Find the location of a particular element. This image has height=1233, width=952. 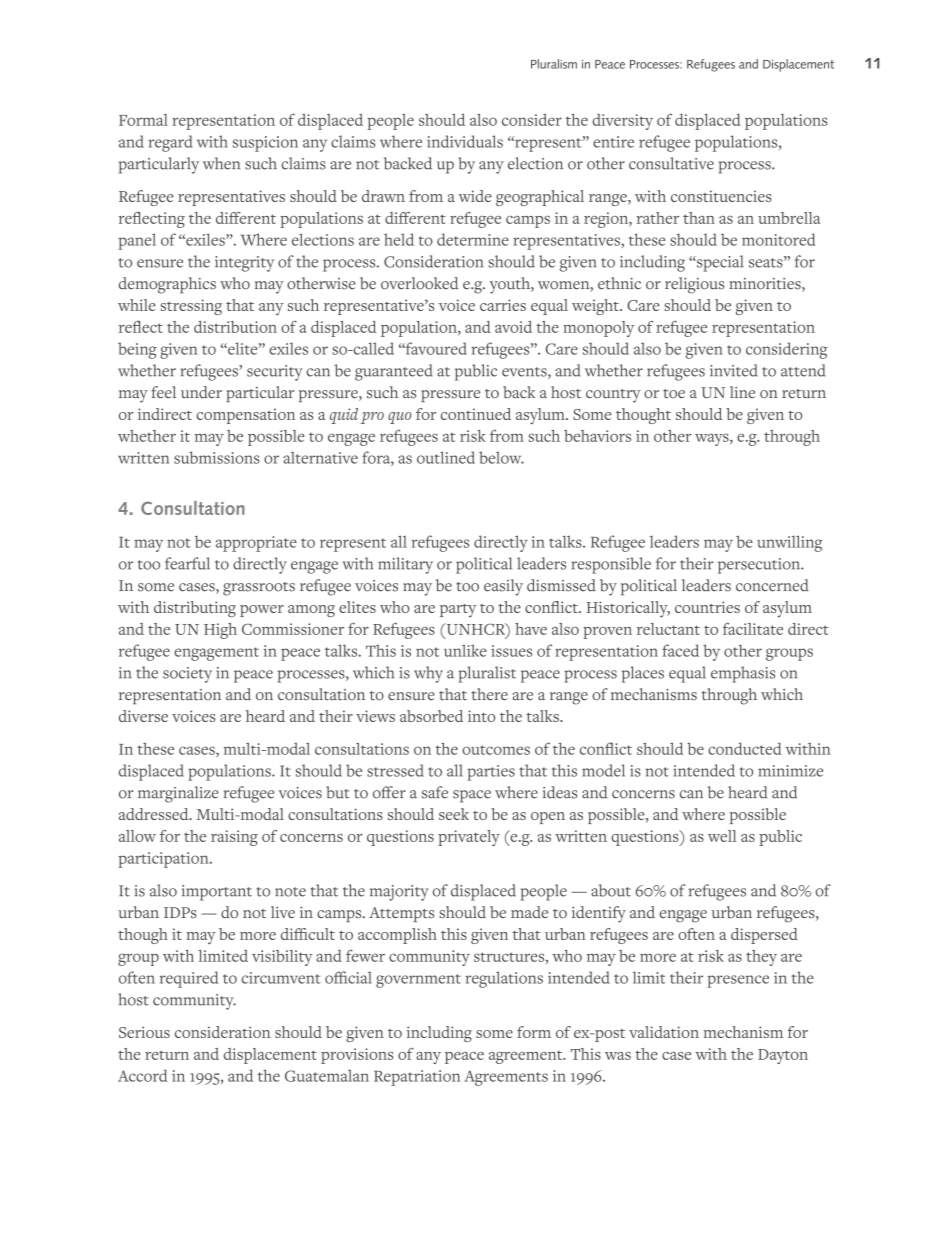

into is located at coordinates (481, 716).
